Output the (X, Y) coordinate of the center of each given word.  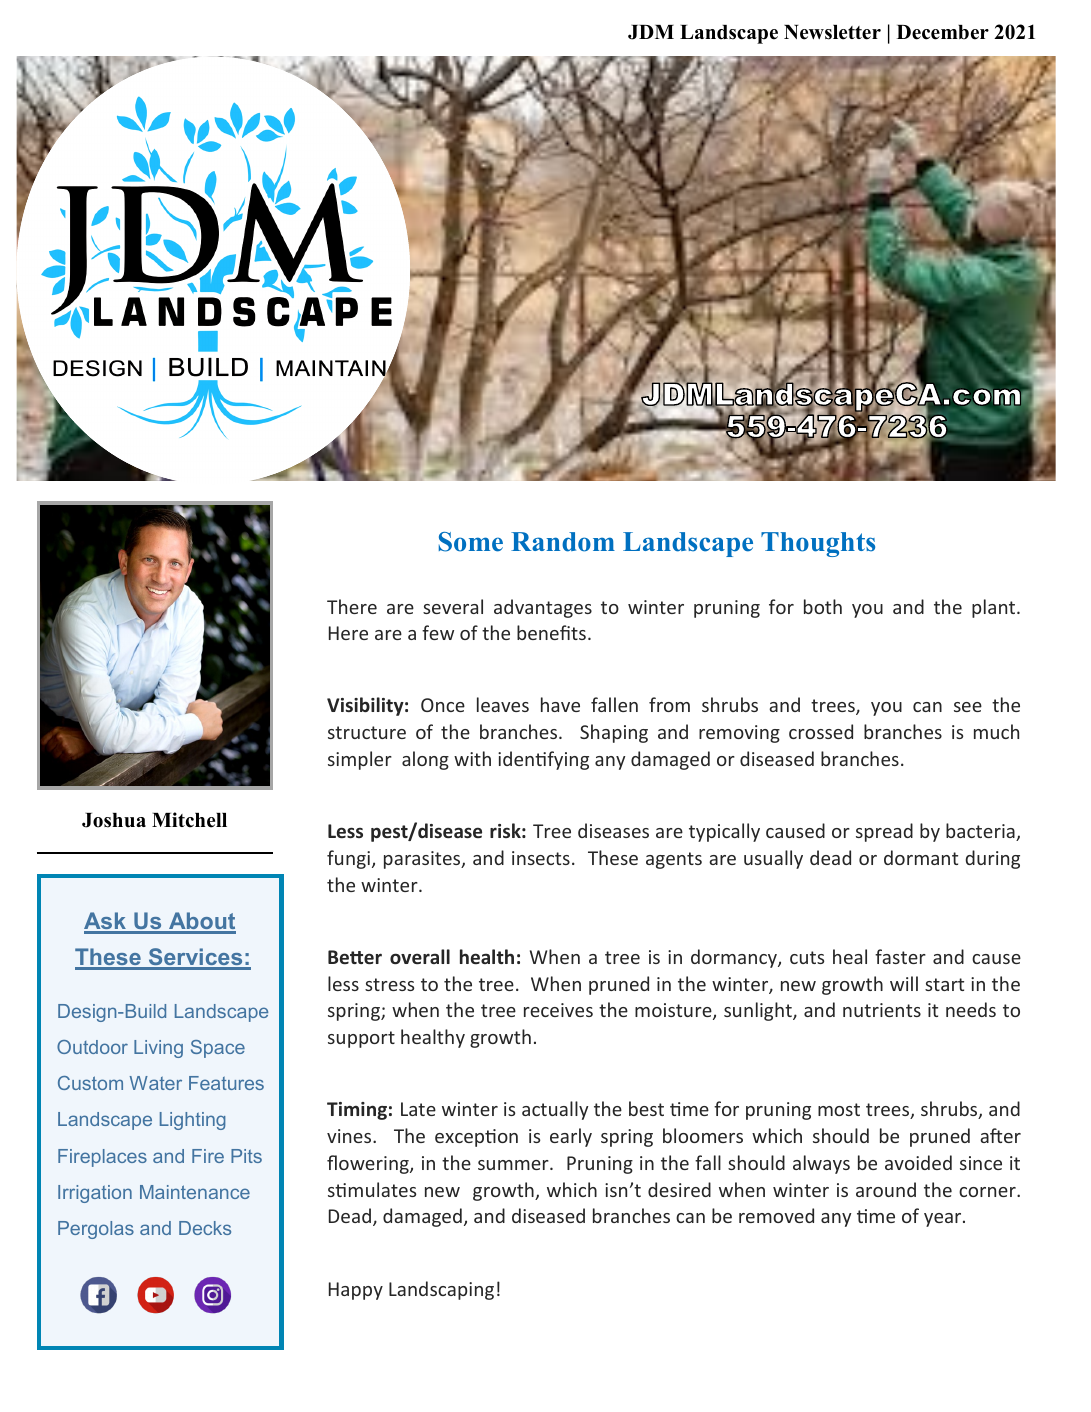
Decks (205, 1228)
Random (563, 542)
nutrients (882, 1010)
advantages (543, 608)
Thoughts (818, 544)
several (453, 606)
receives (558, 1010)
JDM (651, 32)
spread (884, 832)
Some (471, 542)
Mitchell (189, 820)
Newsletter (832, 32)
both (823, 606)
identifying (543, 760)
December (943, 32)
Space (218, 1049)
